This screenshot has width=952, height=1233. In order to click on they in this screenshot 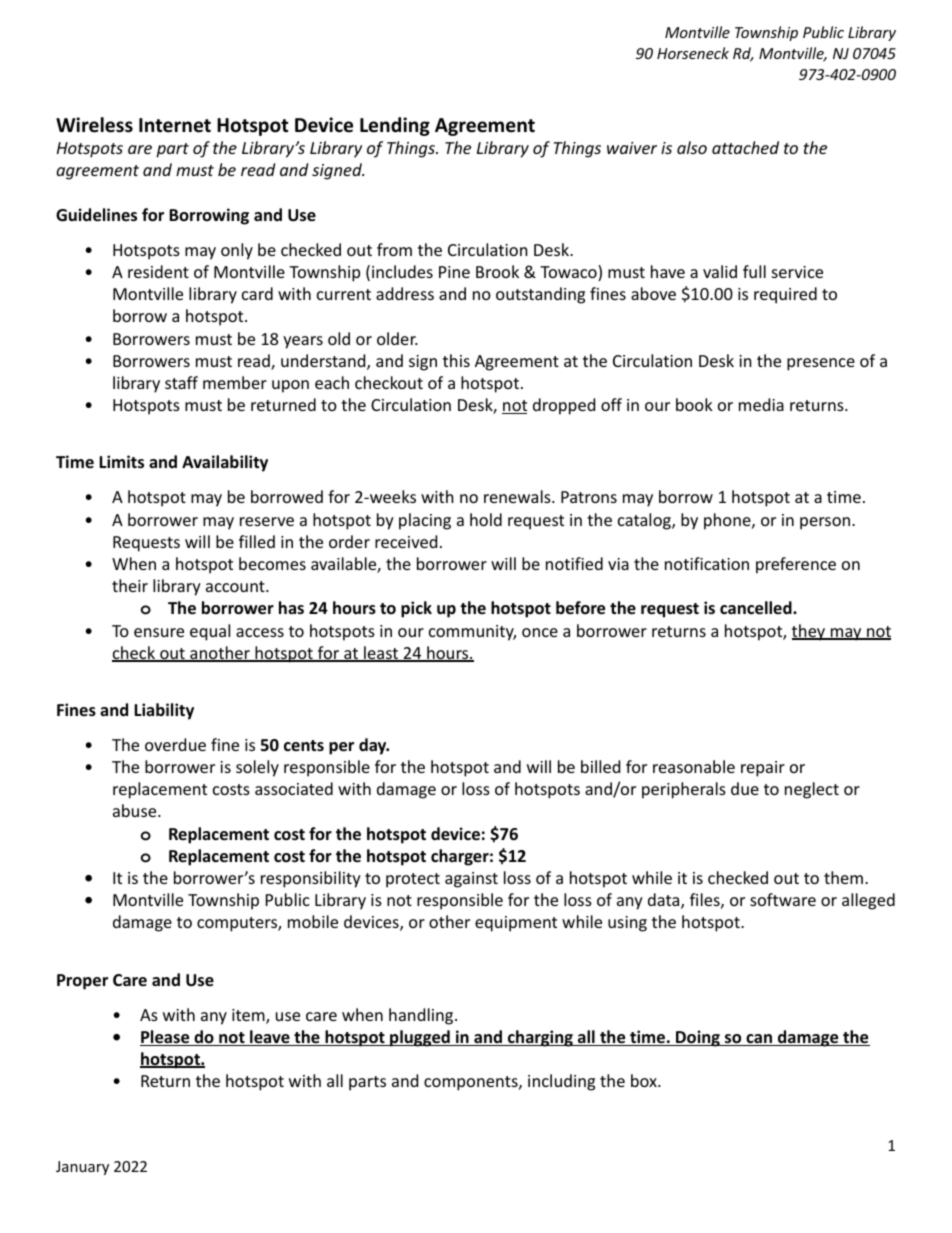, I will do `click(810, 632)`.
